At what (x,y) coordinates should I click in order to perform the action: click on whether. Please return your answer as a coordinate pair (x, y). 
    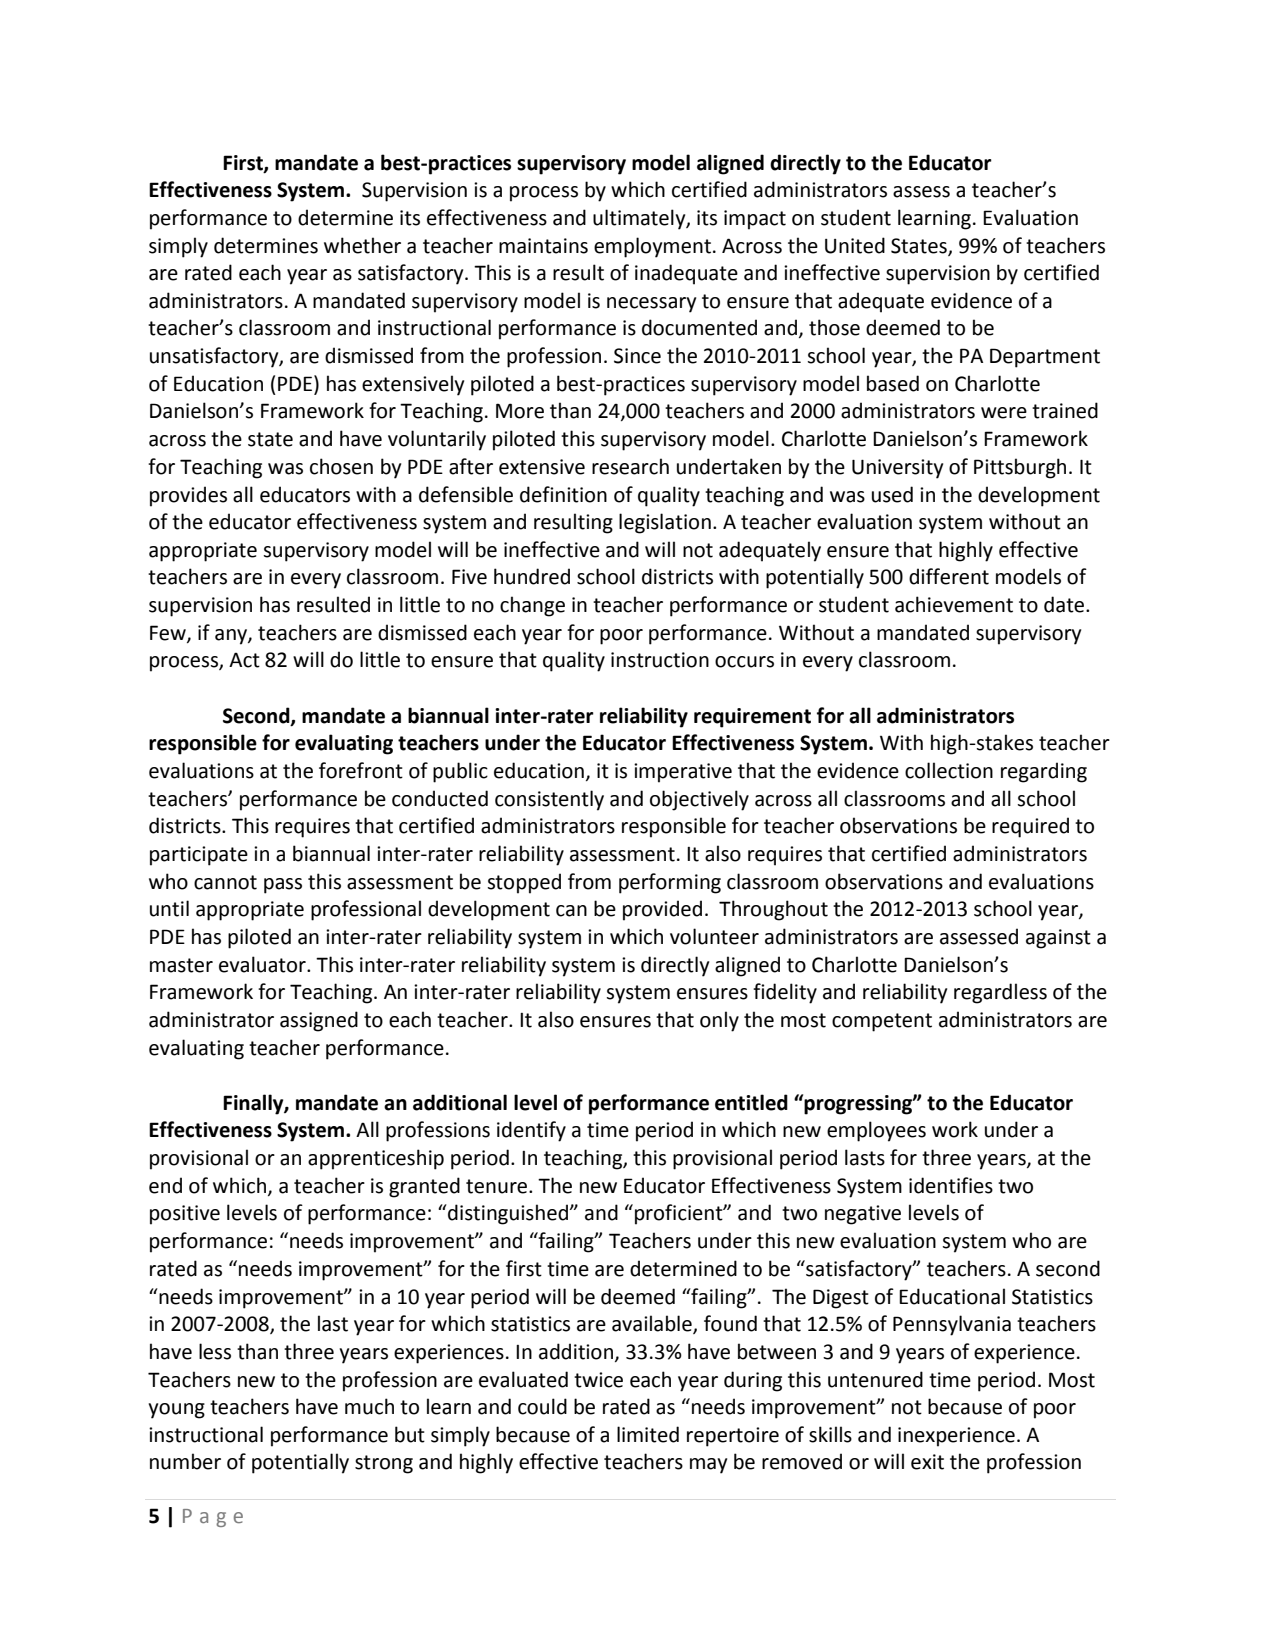
    Looking at the image, I should click on (362, 245).
